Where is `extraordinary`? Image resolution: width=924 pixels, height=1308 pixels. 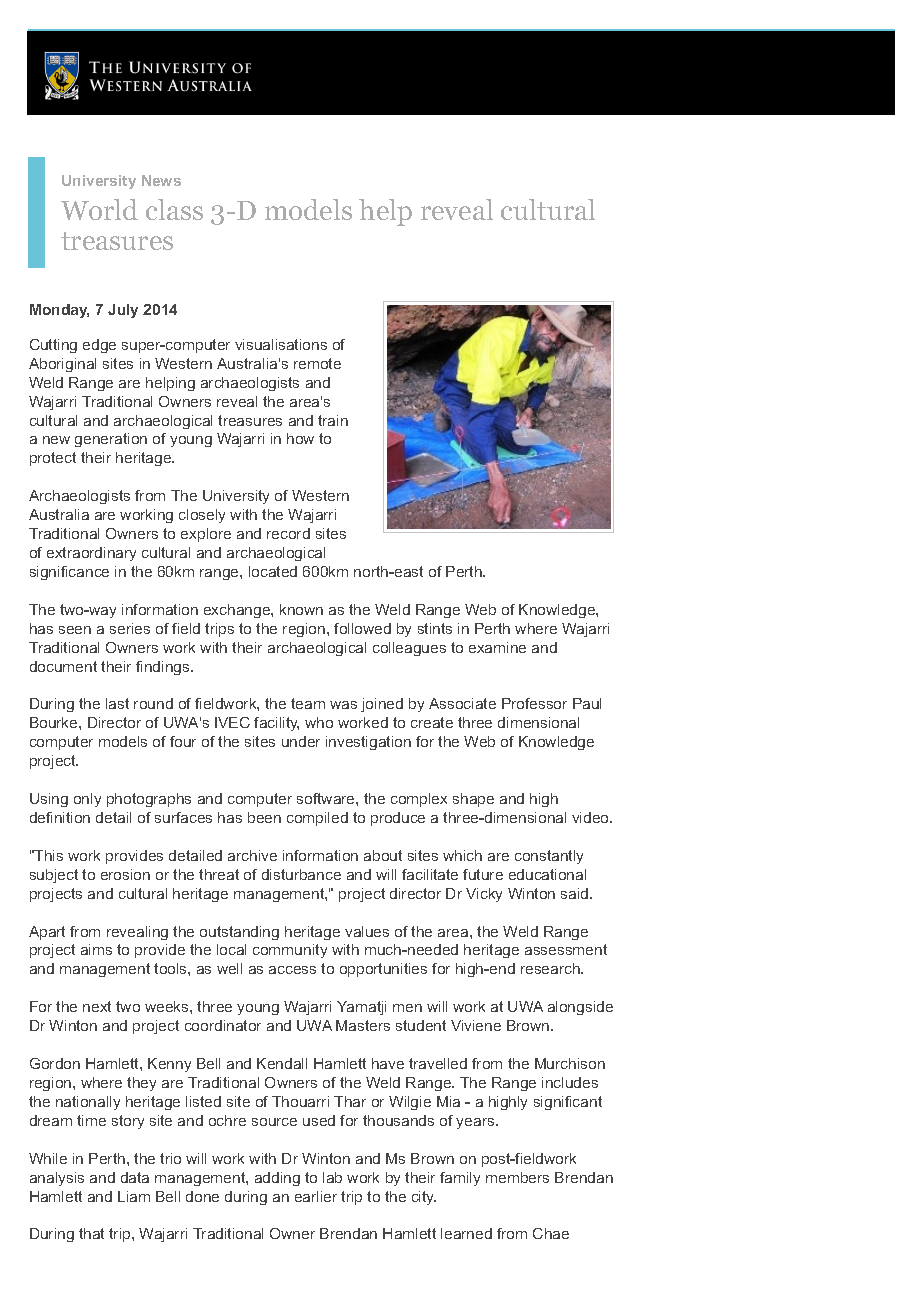 extraordinary is located at coordinates (91, 554).
